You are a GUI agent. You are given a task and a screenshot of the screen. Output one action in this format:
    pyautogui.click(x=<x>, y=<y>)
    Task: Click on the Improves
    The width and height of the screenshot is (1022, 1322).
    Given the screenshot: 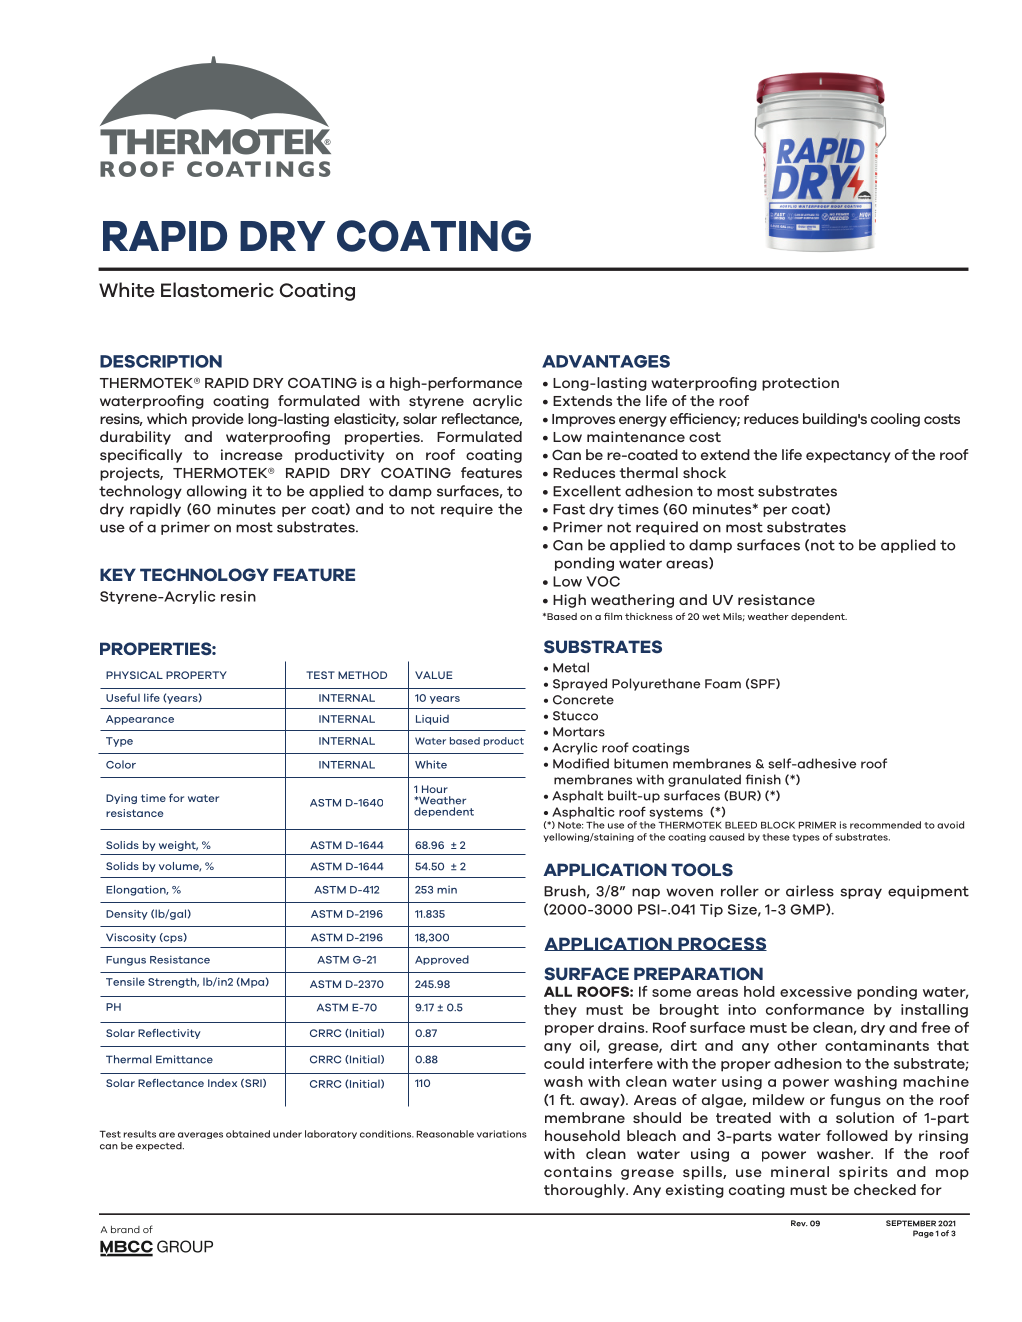 What is the action you would take?
    pyautogui.click(x=583, y=420)
